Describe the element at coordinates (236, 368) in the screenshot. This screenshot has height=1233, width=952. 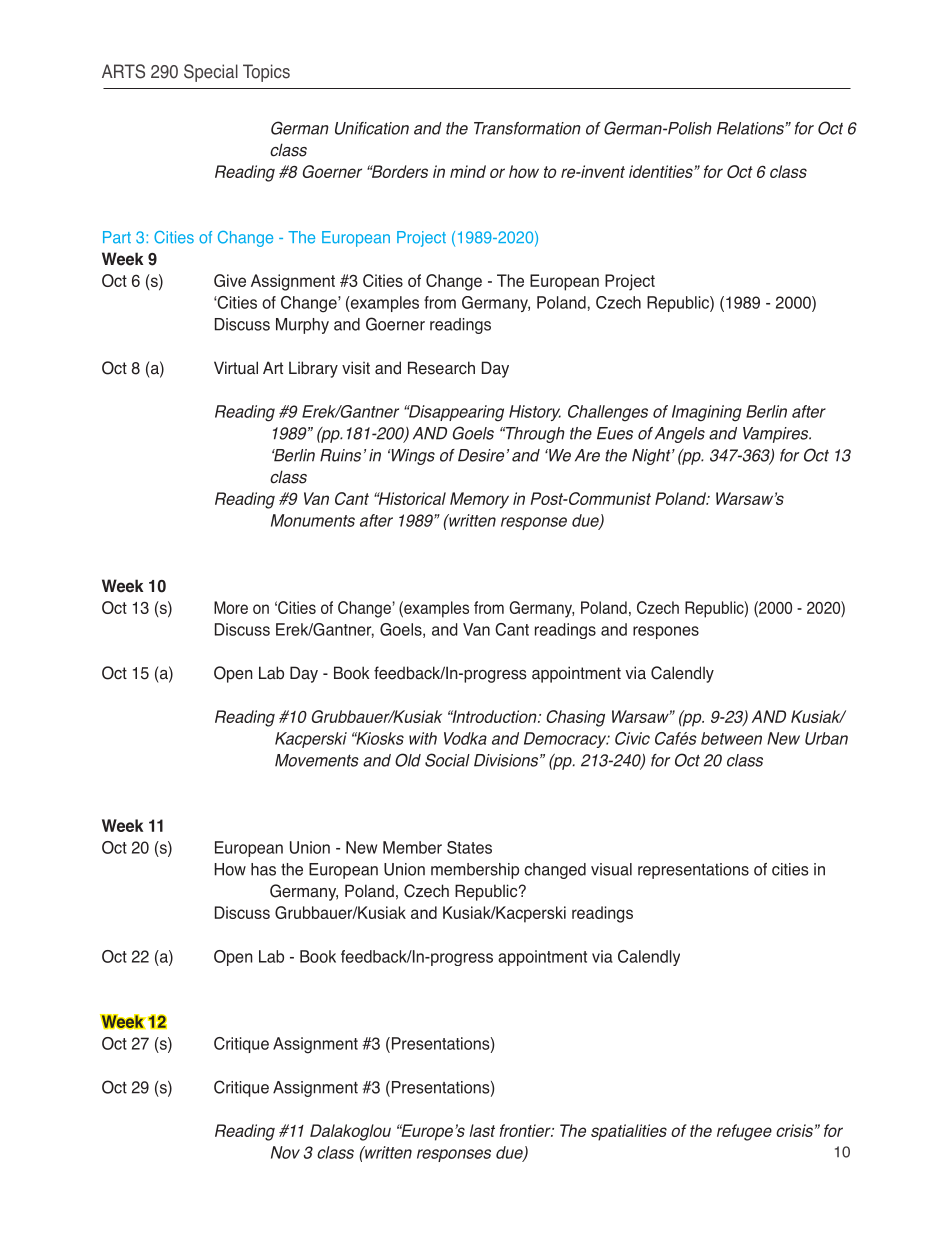
I see `Virtual` at that location.
